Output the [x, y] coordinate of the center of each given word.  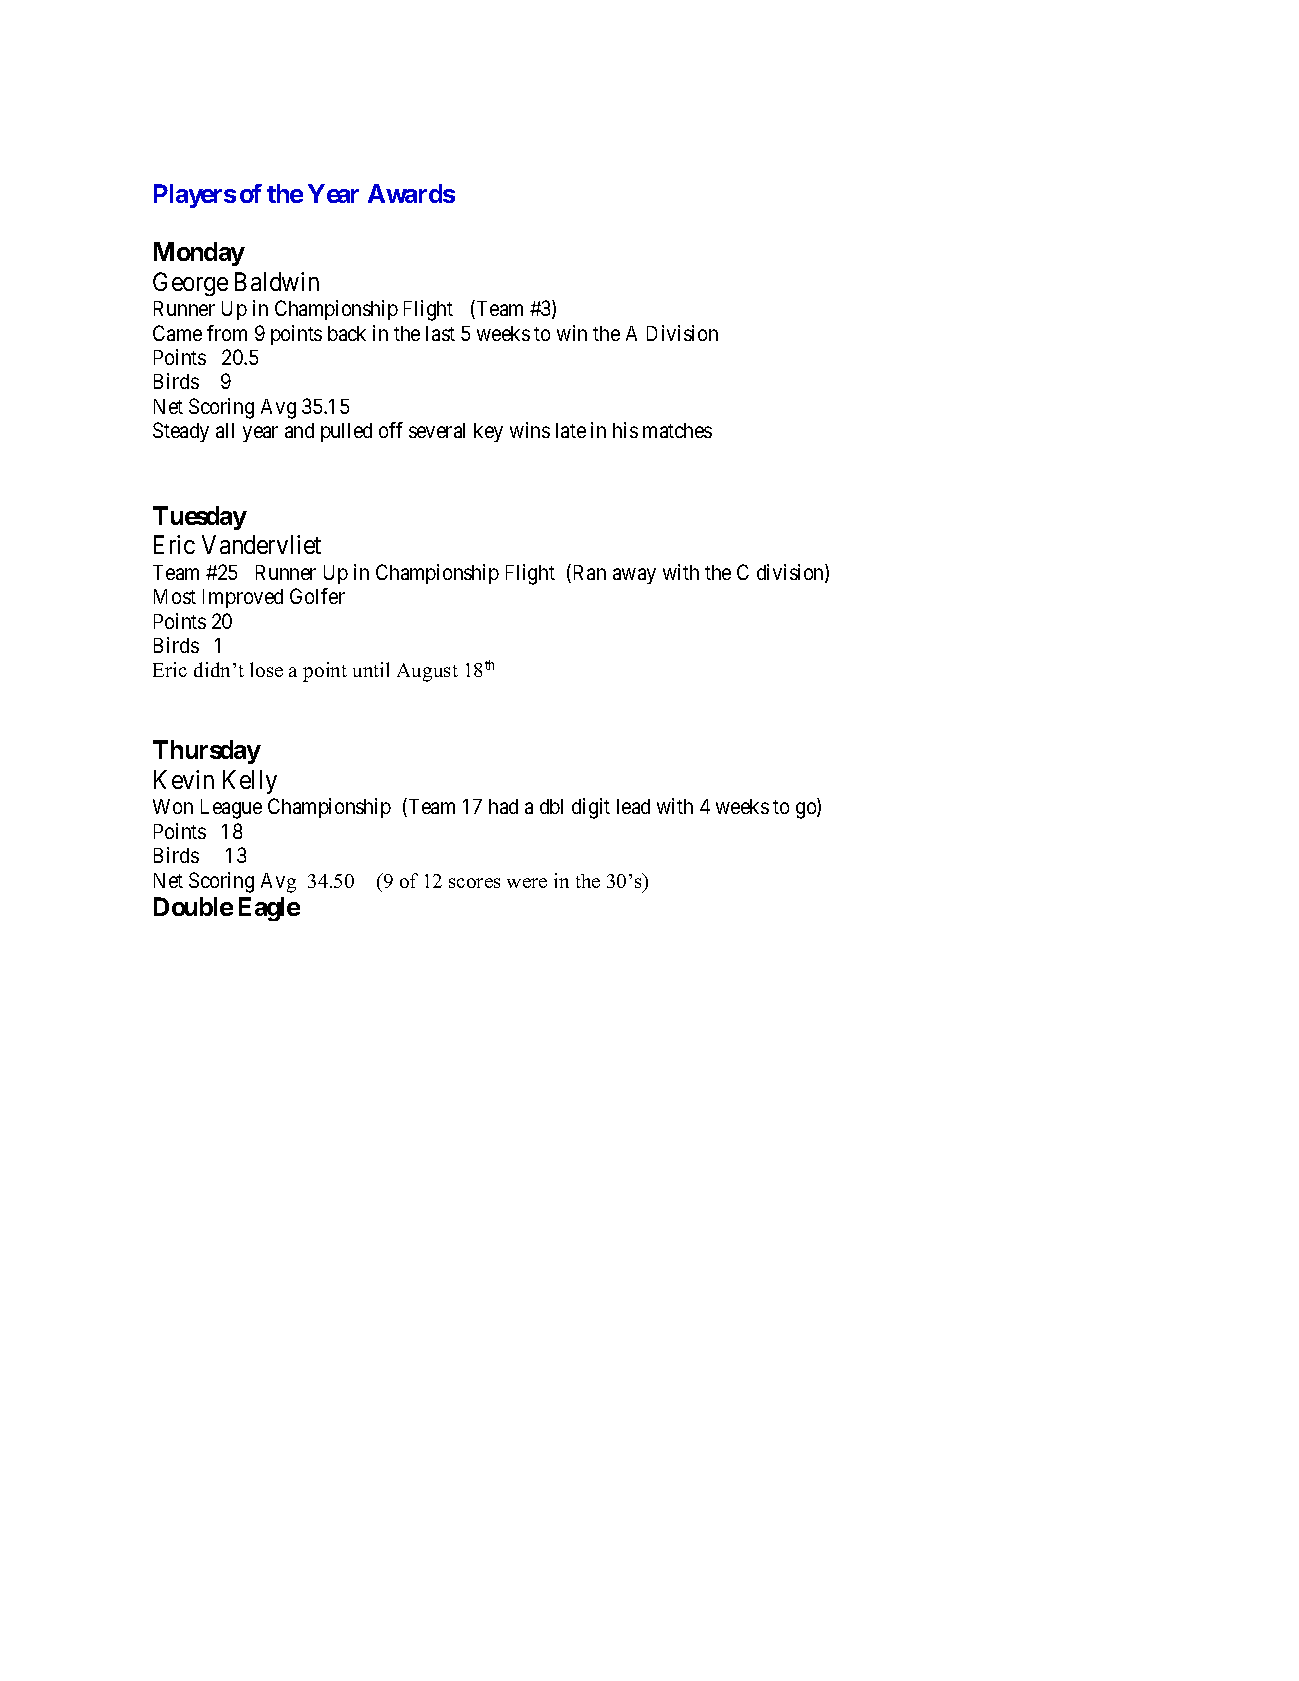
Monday [199, 254]
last [440, 333]
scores [474, 883]
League [231, 809]
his [625, 430]
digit [591, 808]
